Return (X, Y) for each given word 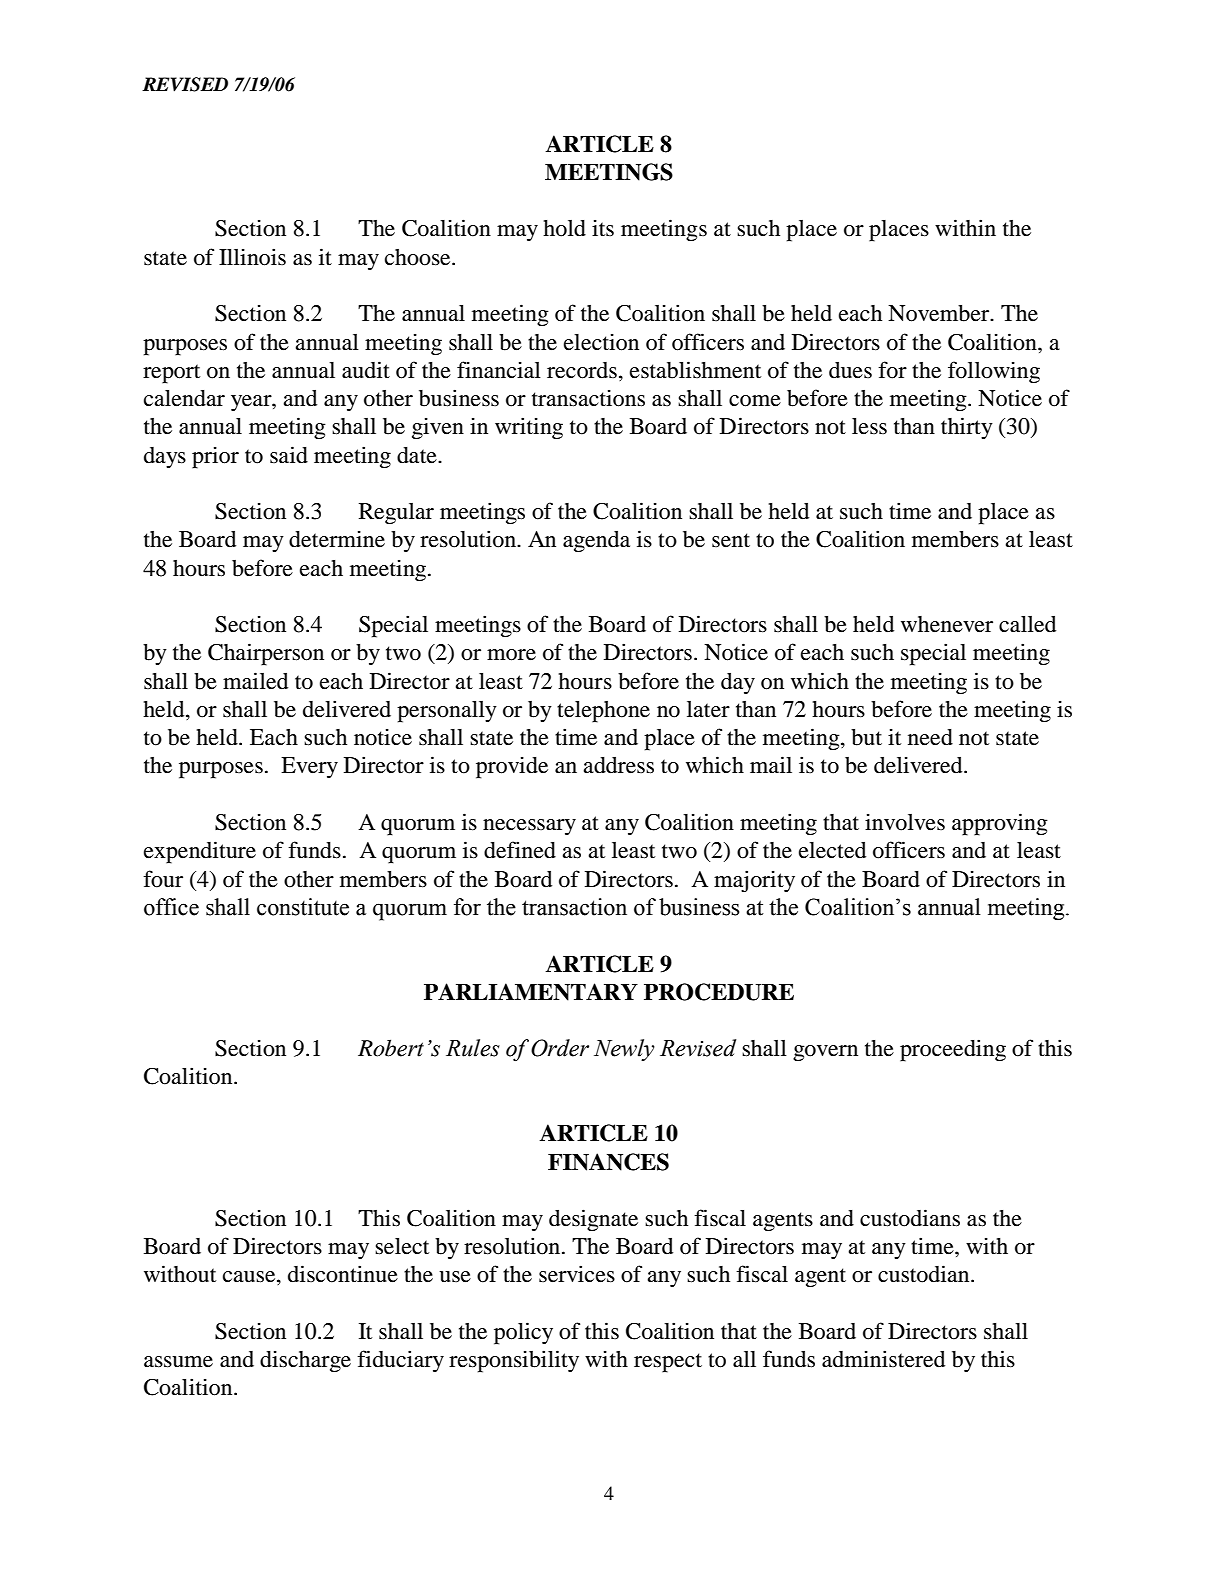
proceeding (953, 1050)
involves (905, 822)
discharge (305, 1361)
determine (337, 539)
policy (523, 1333)
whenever (947, 624)
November (940, 313)
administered (883, 1359)
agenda (596, 542)
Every (309, 767)
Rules (473, 1048)
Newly (624, 1050)
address (618, 765)
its (603, 228)
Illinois (252, 257)
